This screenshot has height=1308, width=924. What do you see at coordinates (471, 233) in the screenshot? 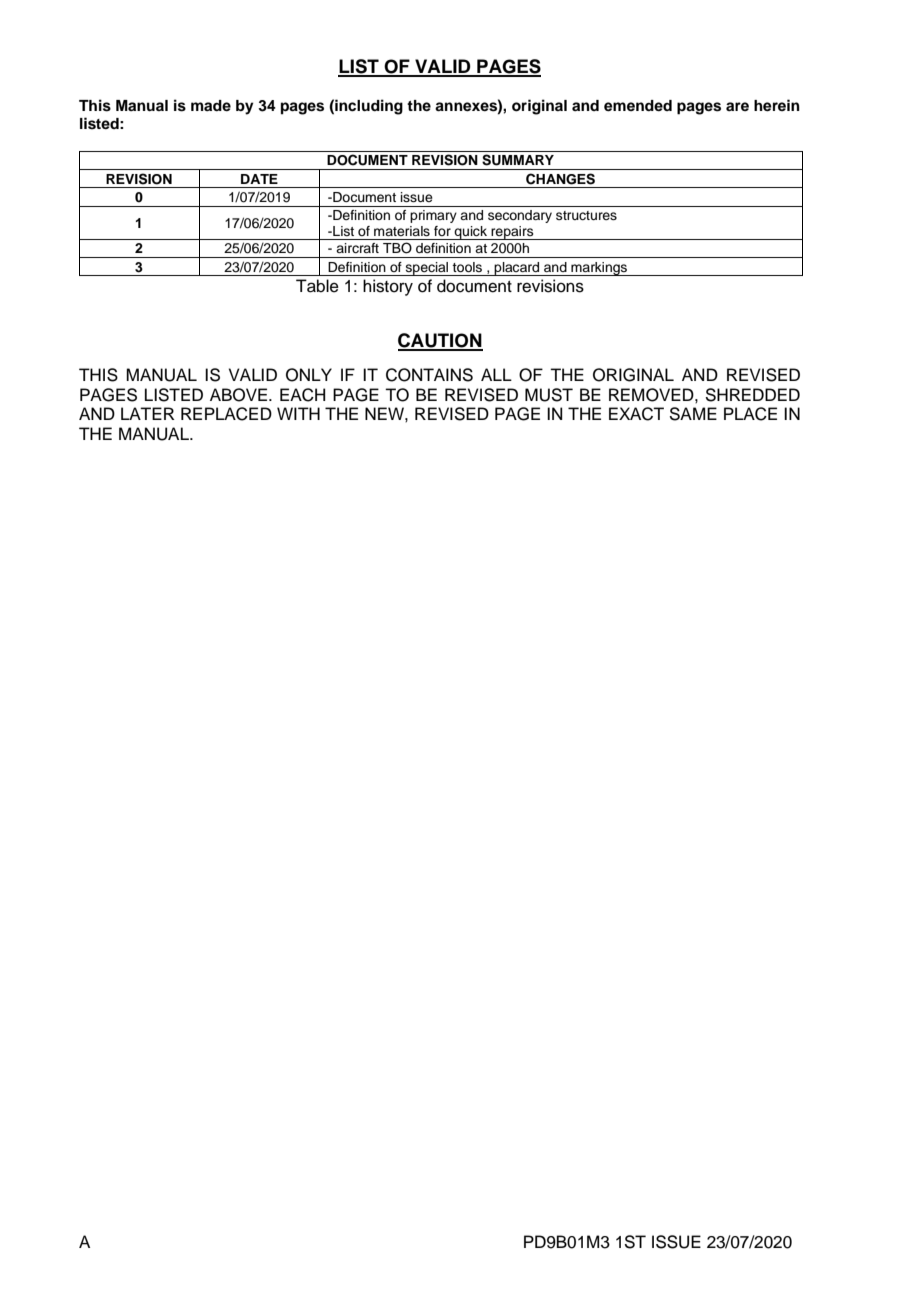
I see `quick` at bounding box center [471, 233].
